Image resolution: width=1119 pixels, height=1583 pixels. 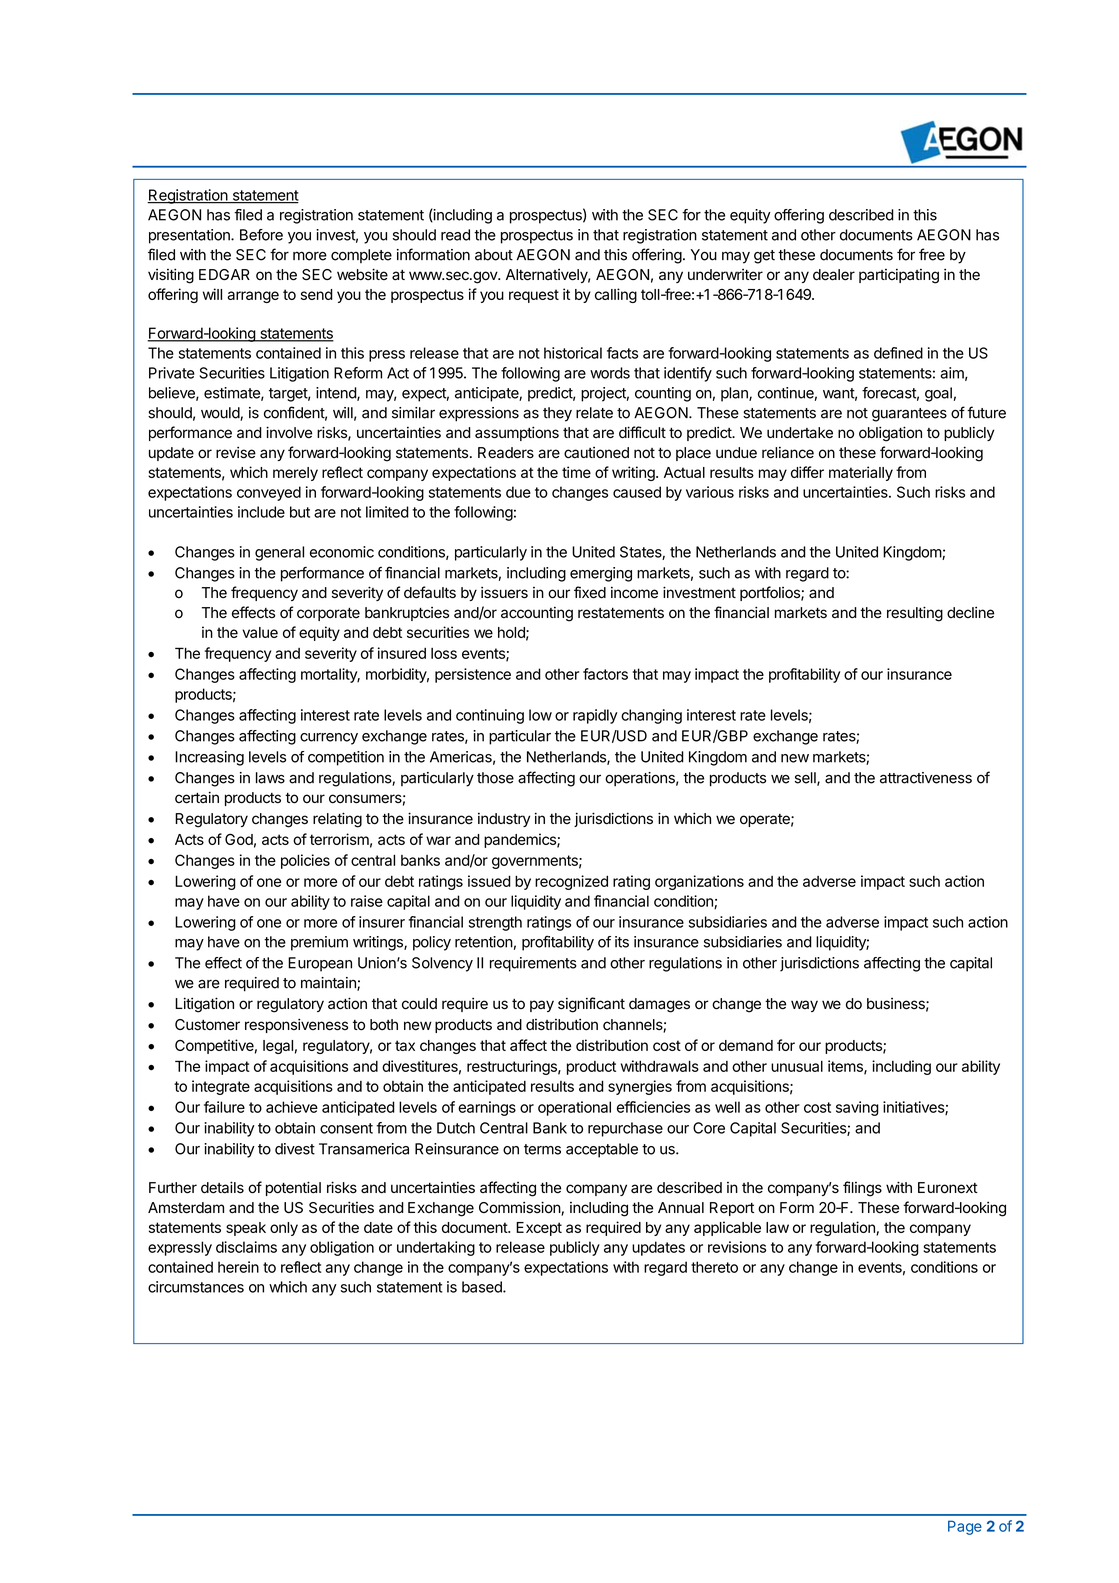 I want to click on resulting, so click(x=915, y=614).
